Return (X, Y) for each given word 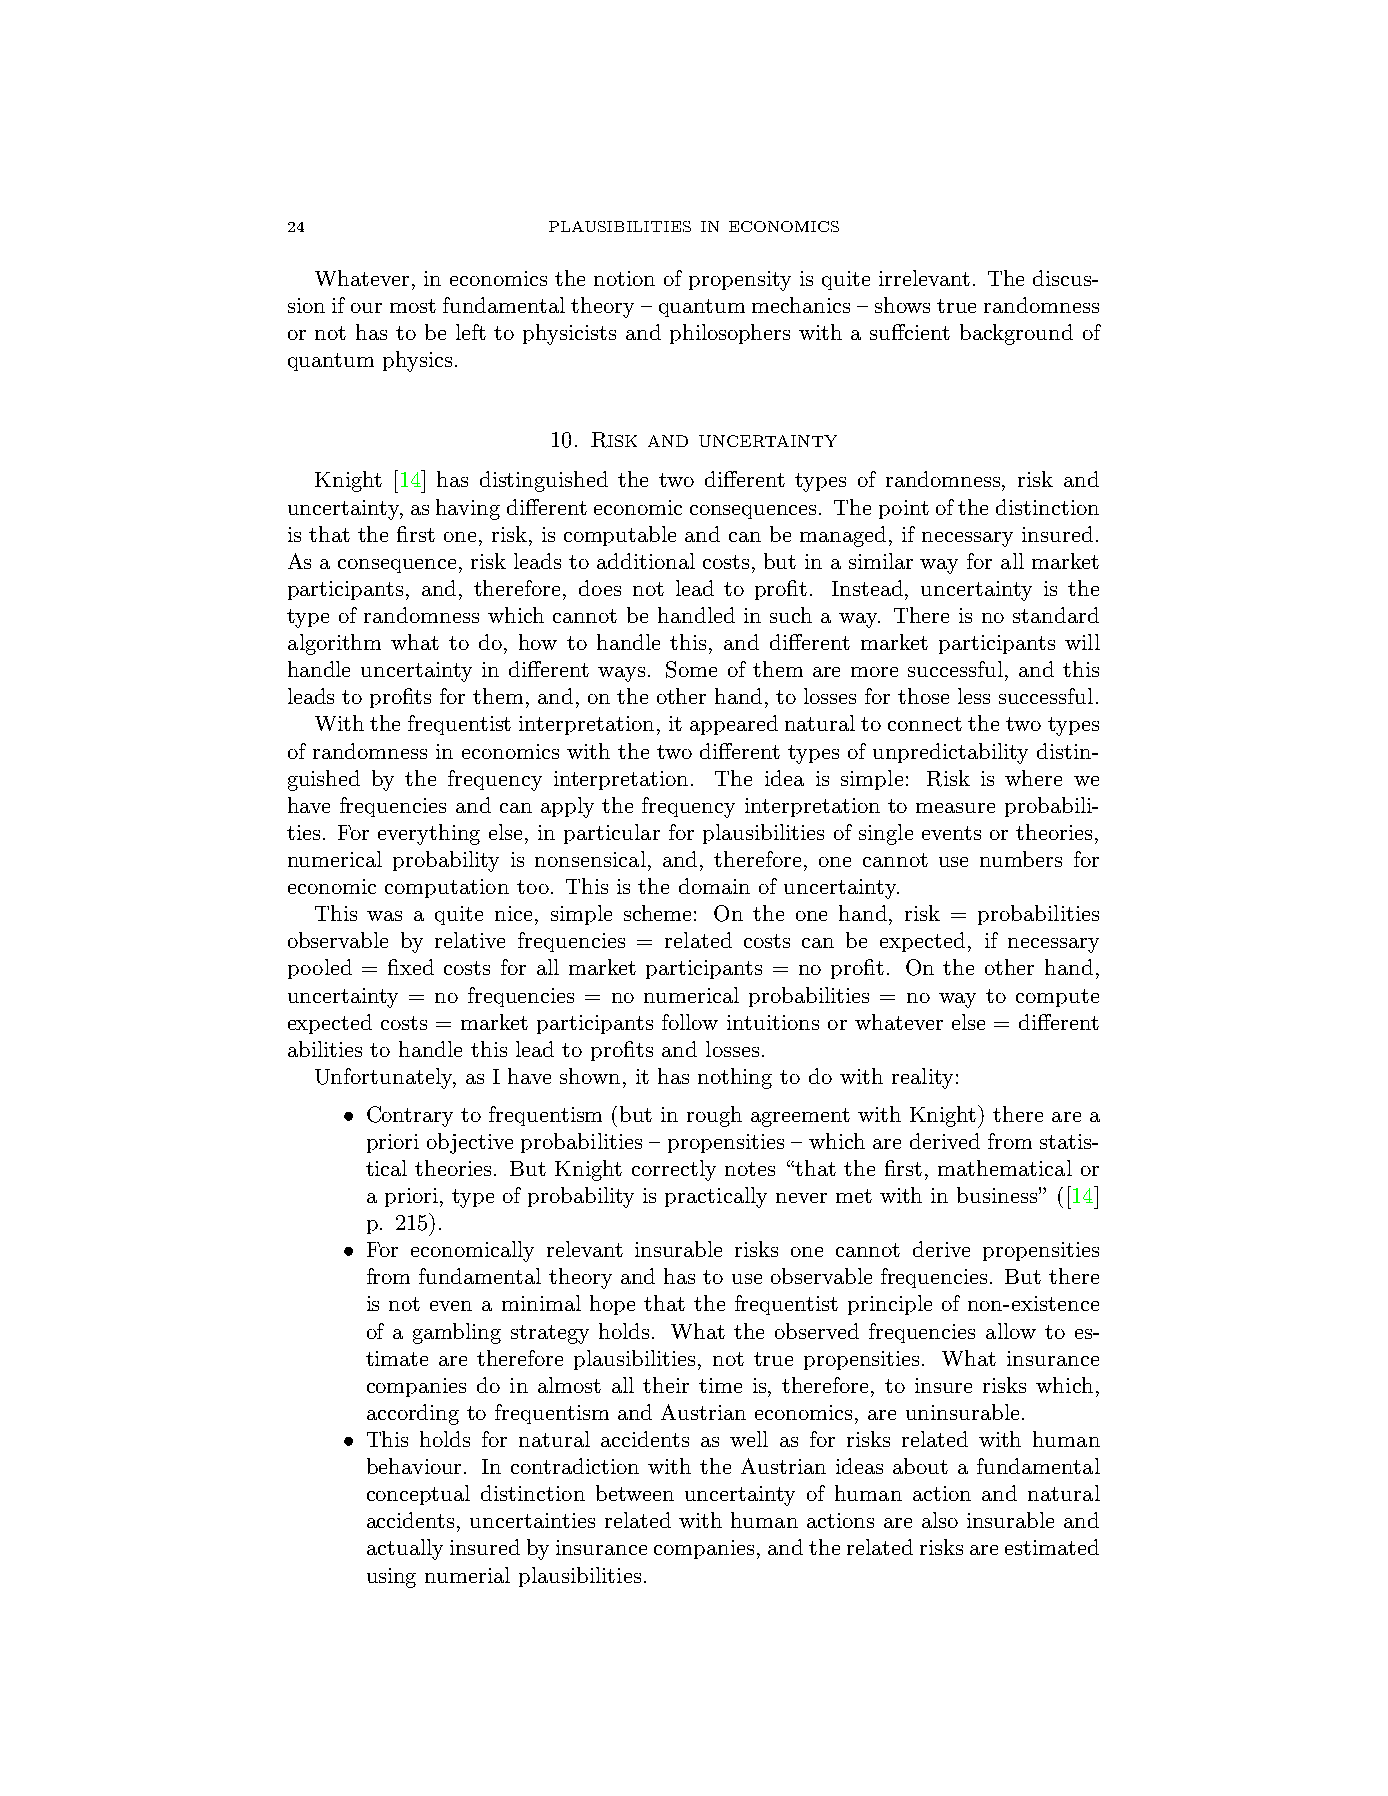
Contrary (410, 1116)
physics (417, 361)
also (940, 1520)
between (635, 1493)
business (997, 1195)
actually (405, 1549)
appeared (734, 725)
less (974, 696)
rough (714, 1116)
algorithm (334, 644)
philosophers (730, 334)
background (1016, 334)
